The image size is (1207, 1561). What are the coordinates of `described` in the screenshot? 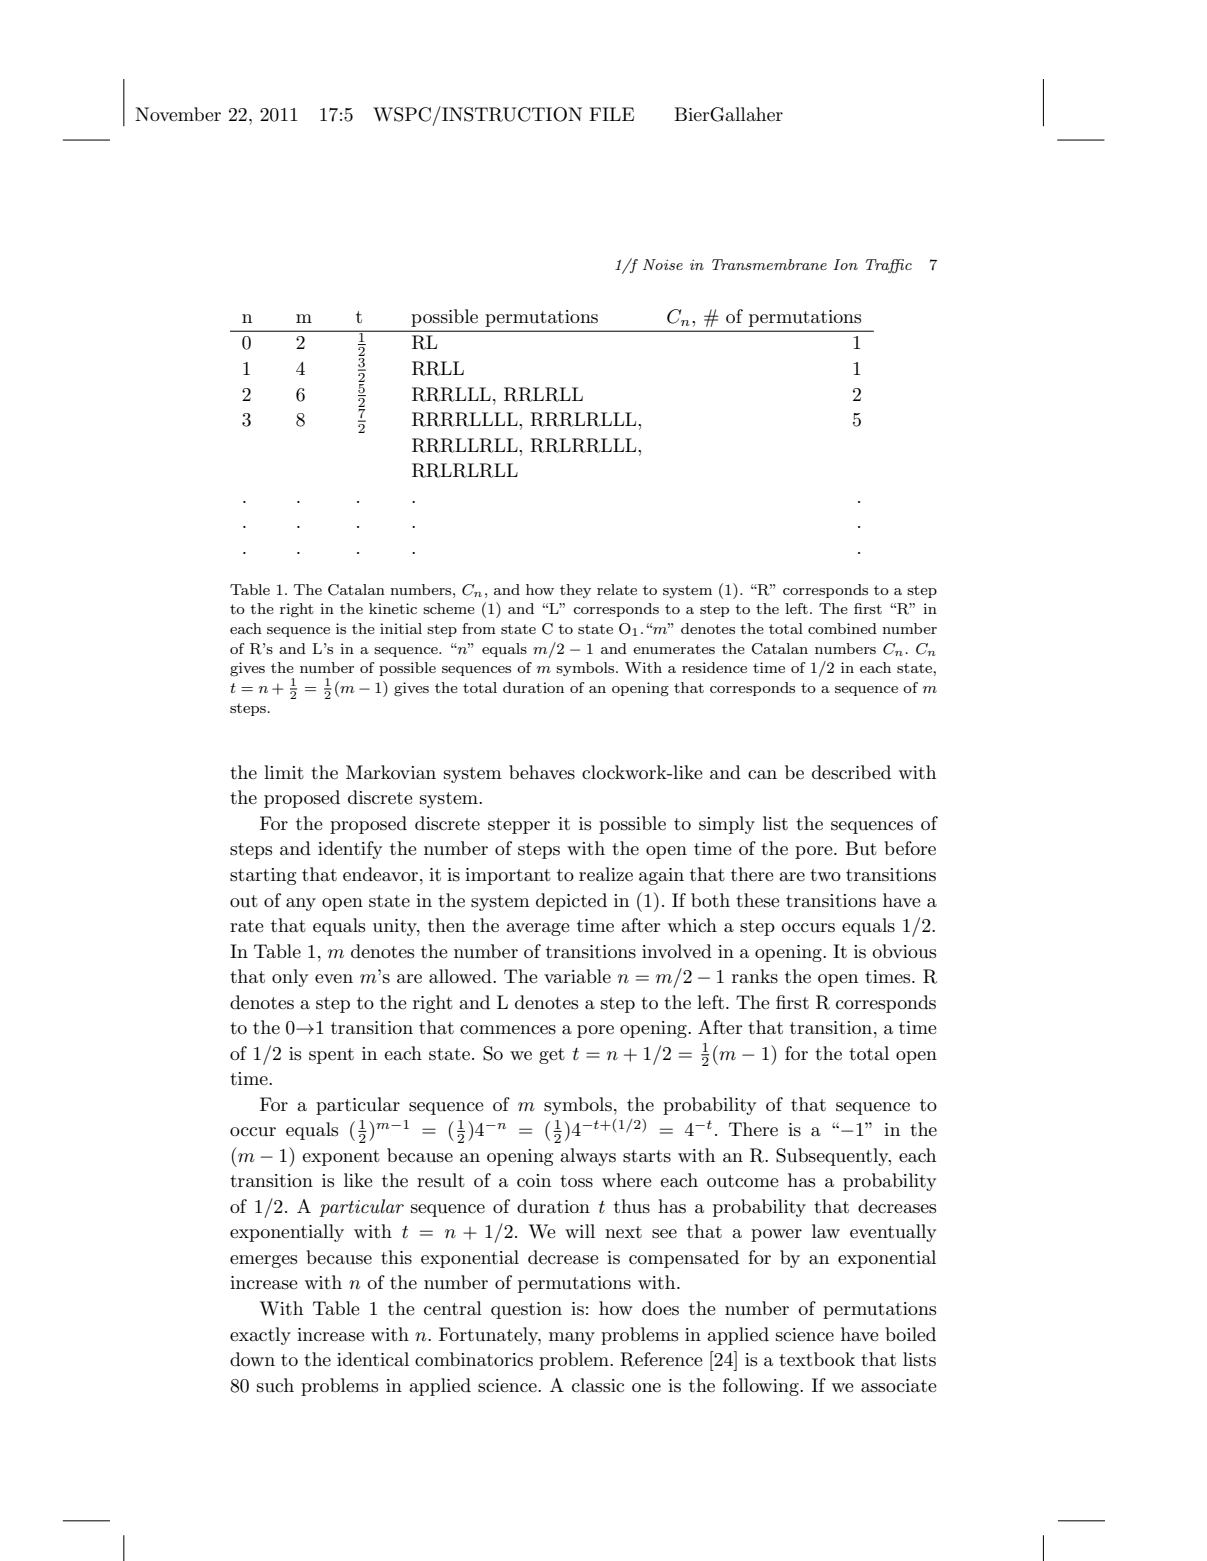 It's located at (851, 772).
